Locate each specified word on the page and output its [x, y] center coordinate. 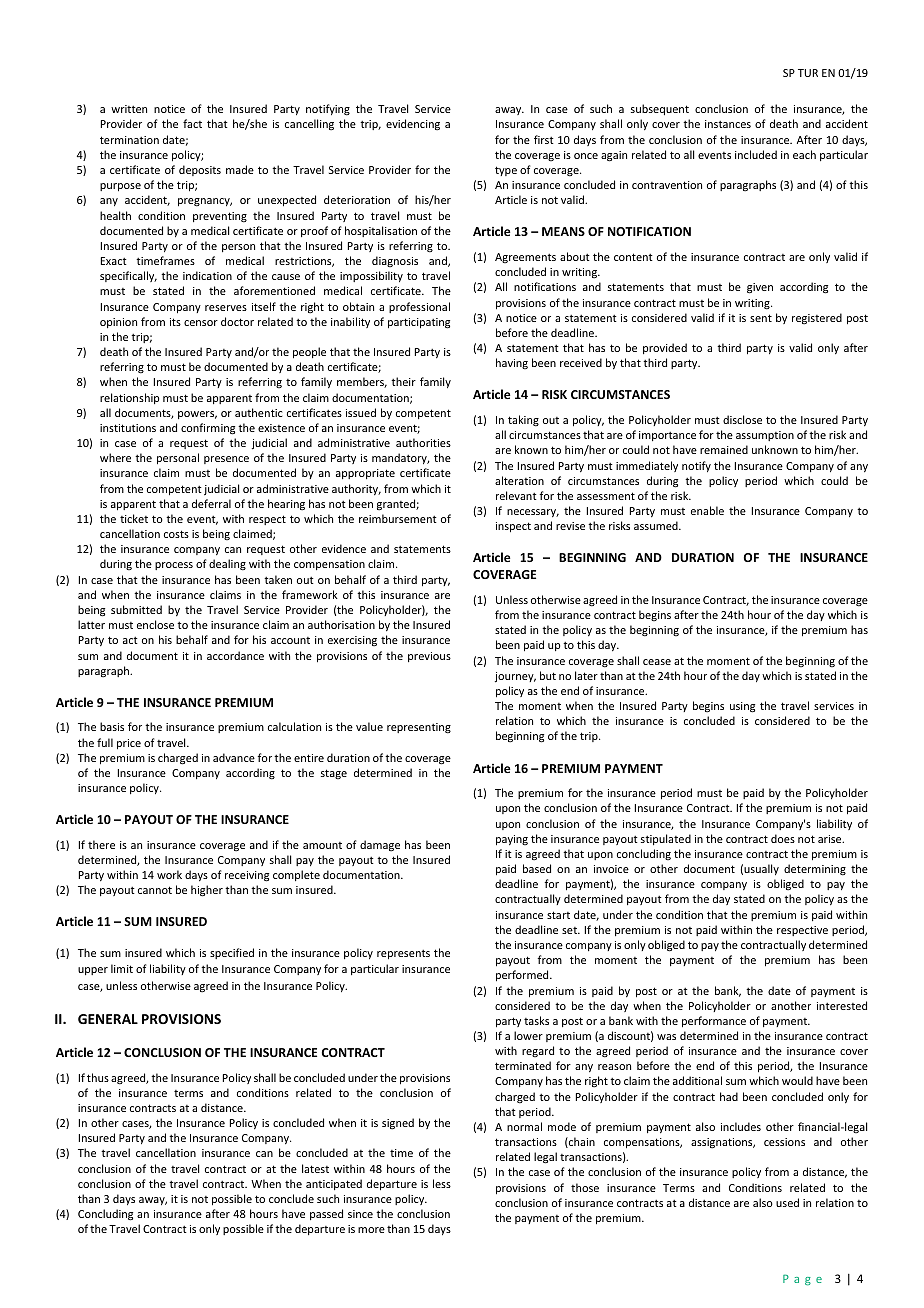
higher [207, 891]
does [783, 838]
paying [512, 840]
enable [707, 510]
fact [192, 123]
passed [326, 1214]
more [371, 1230]
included [756, 154]
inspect [513, 527]
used [787, 1202]
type [506, 171]
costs [176, 534]
